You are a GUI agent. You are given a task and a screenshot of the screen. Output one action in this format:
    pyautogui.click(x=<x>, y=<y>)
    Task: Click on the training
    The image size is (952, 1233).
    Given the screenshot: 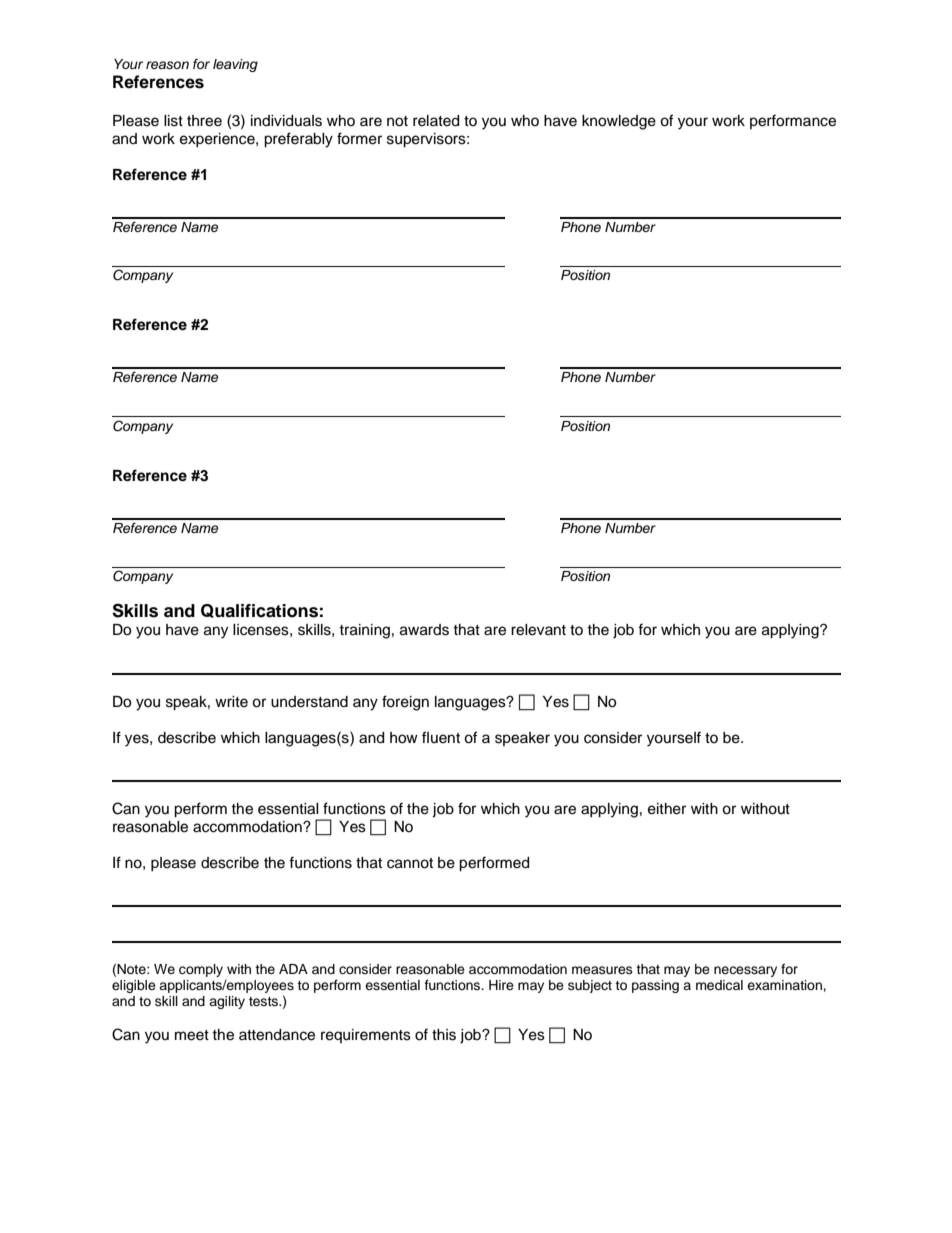 What is the action you would take?
    pyautogui.click(x=364, y=631)
